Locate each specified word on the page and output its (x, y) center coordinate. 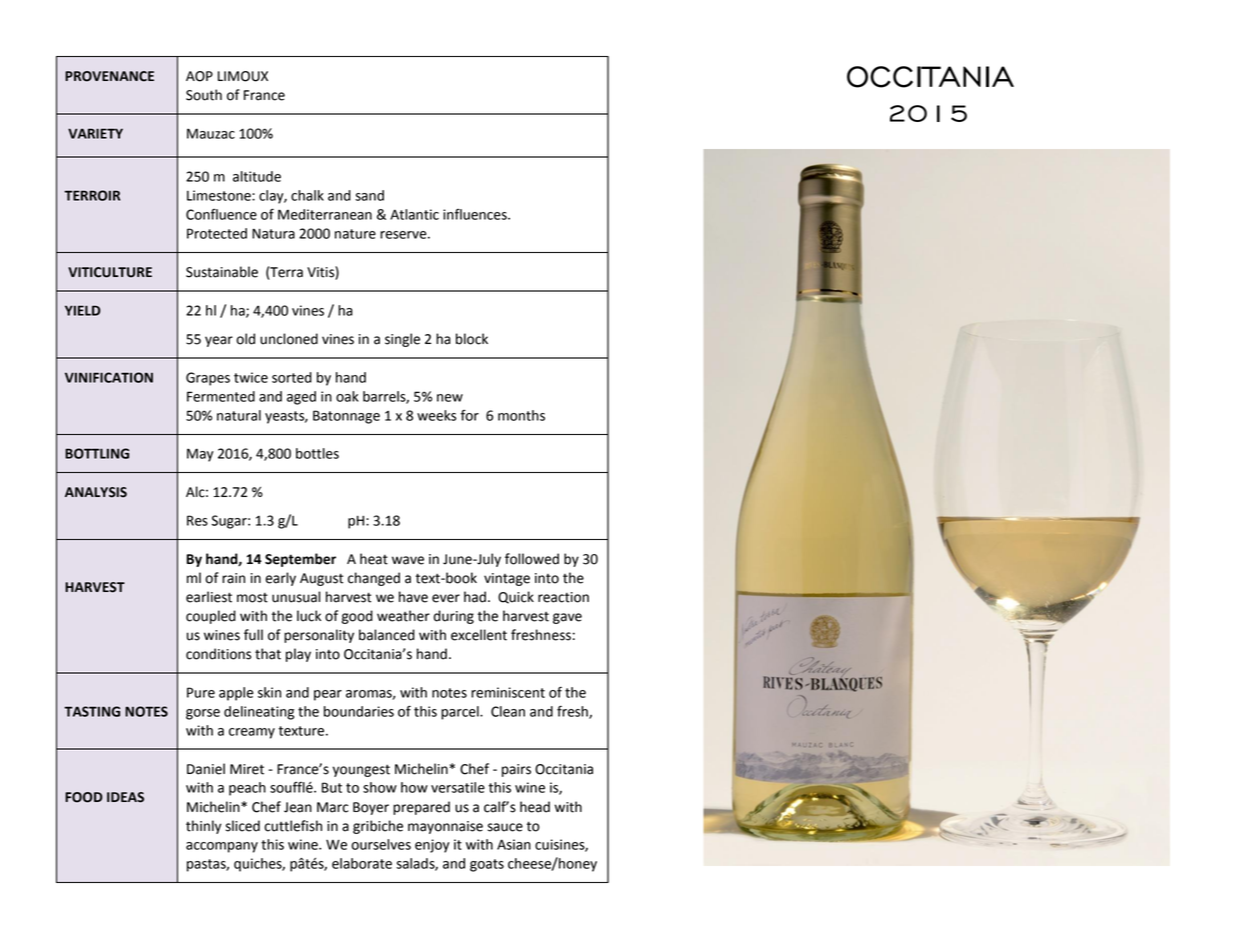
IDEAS (125, 797)
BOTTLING (97, 453)
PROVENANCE (109, 76)
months (521, 415)
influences (476, 214)
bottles (317, 453)
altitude (257, 176)
